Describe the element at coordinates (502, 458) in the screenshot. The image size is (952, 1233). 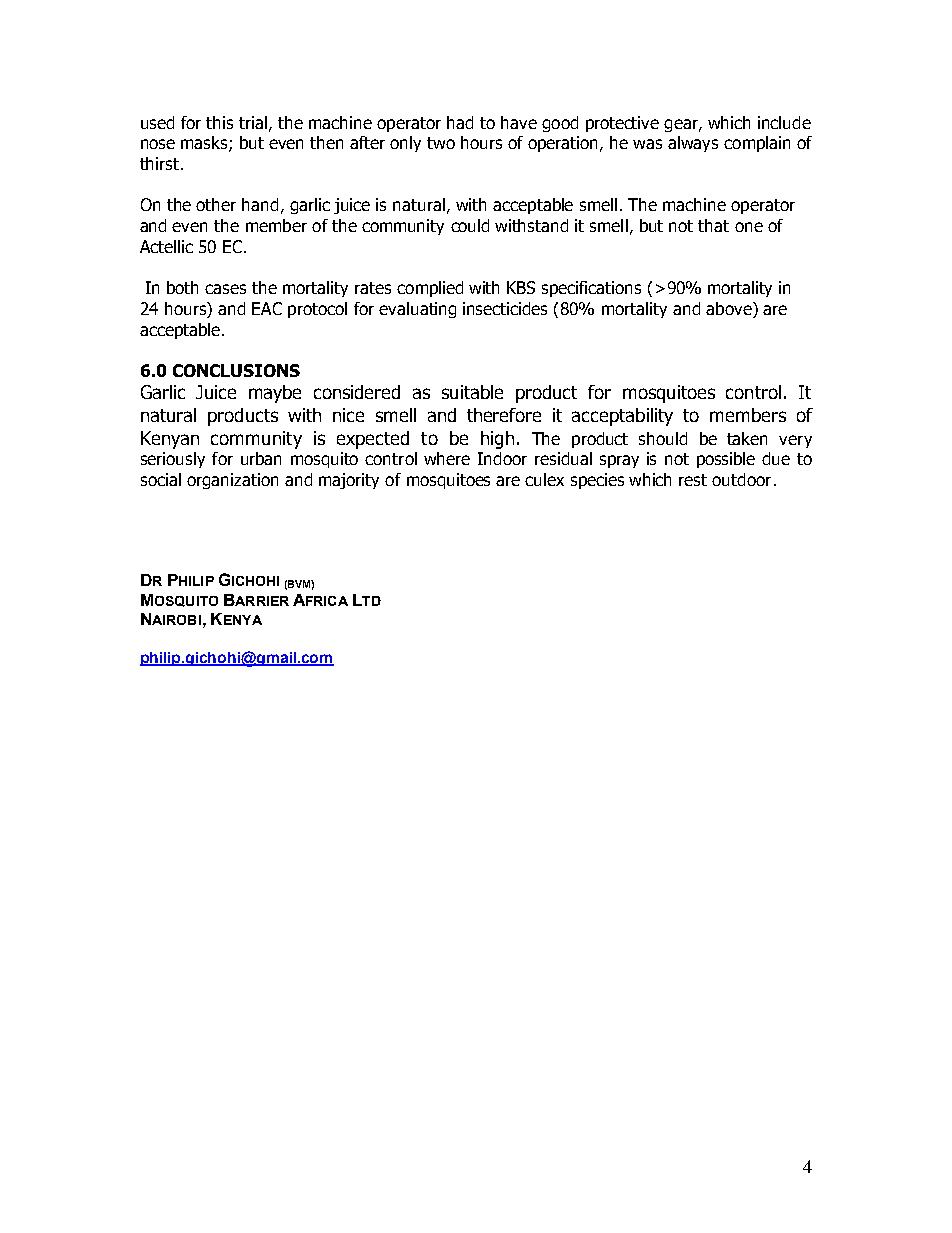
I see `Indoor` at that location.
